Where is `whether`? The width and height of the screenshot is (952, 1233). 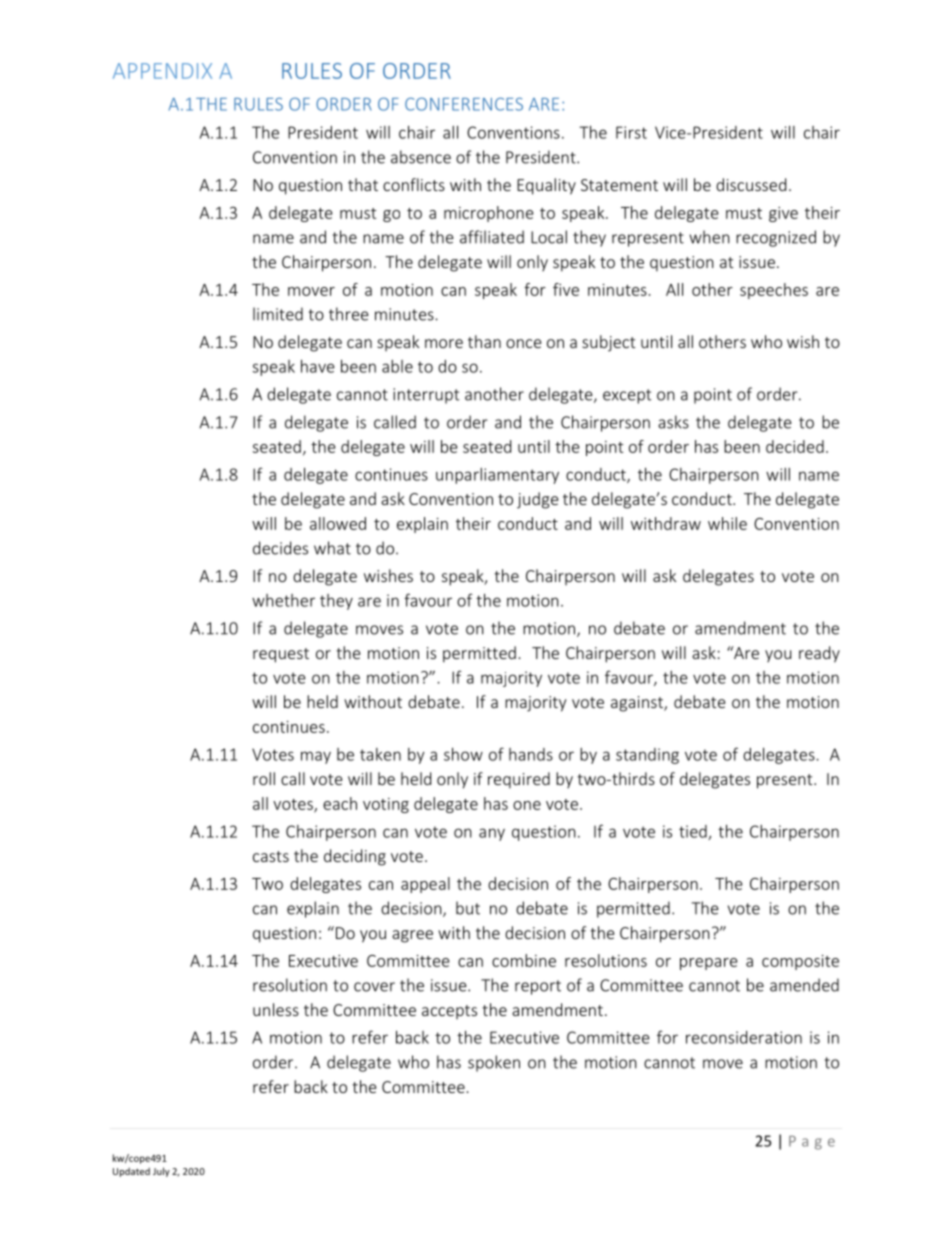 whether is located at coordinates (283, 600).
